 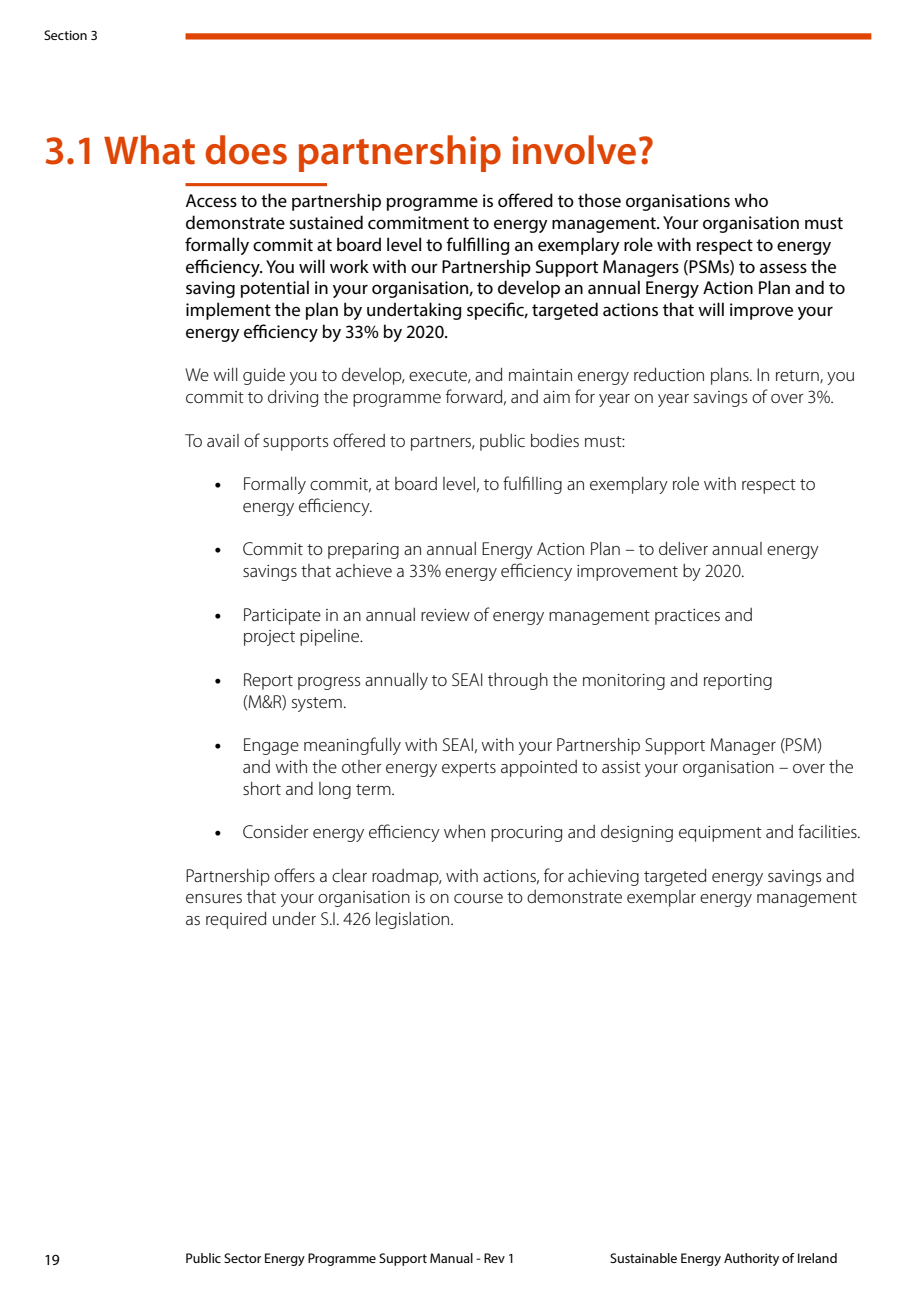 What do you see at coordinates (149, 150) in the screenshot?
I see `What` at bounding box center [149, 150].
